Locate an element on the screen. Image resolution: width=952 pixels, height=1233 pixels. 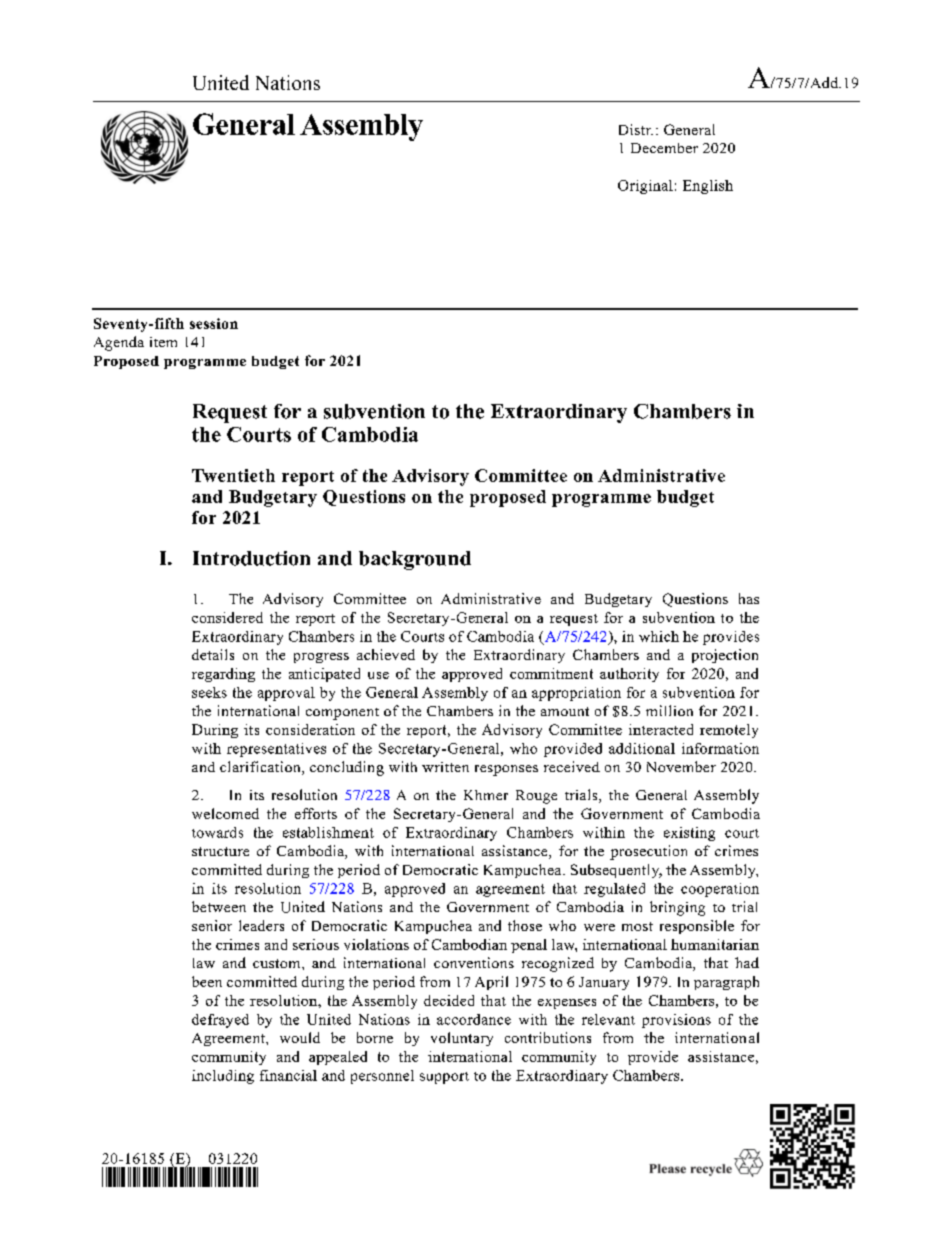
voluntary is located at coordinates (462, 1039).
